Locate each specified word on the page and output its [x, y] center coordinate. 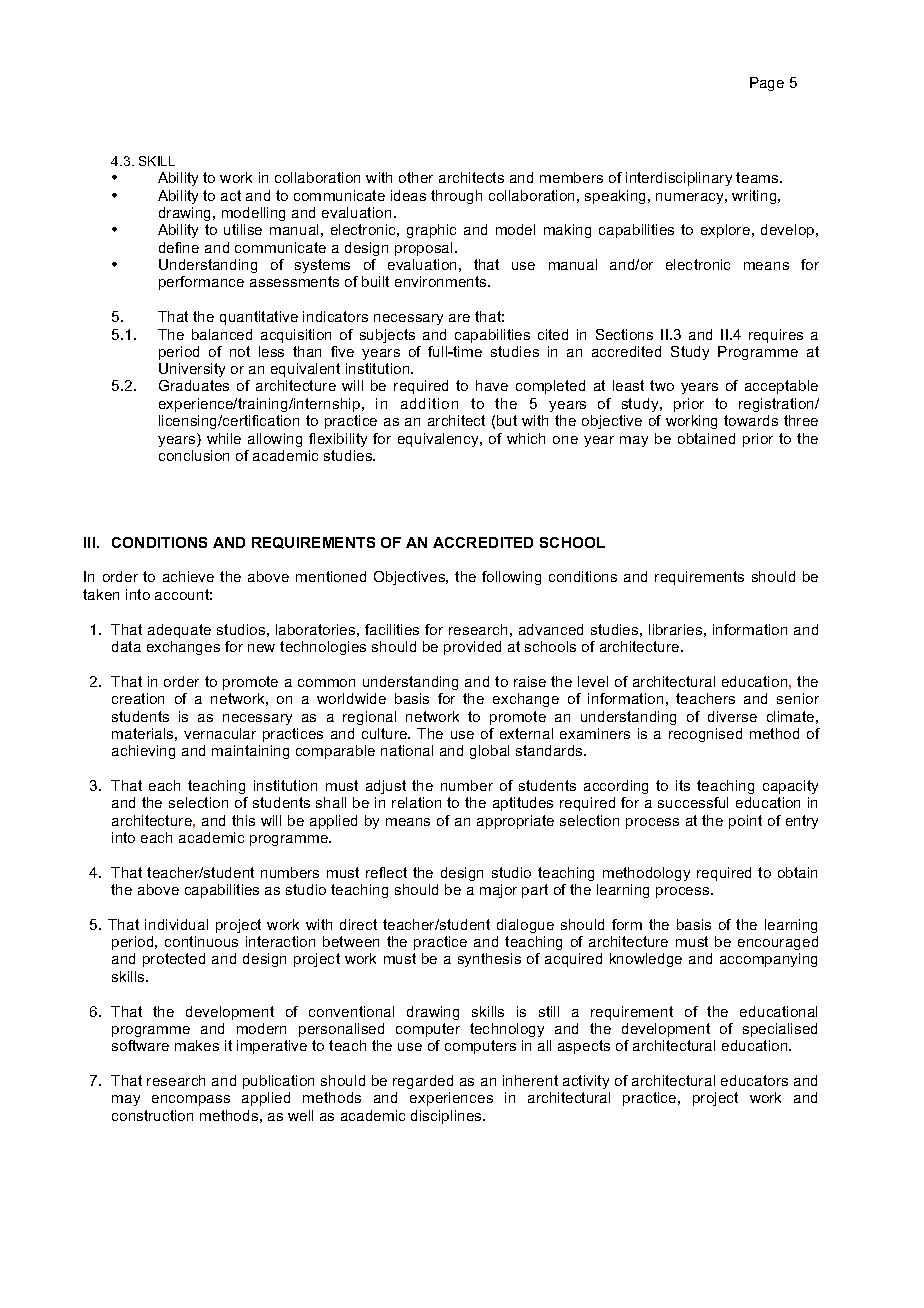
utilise [243, 229]
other [416, 177]
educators [754, 1080]
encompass [191, 1100]
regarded [423, 1082]
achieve [188, 576]
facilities [392, 629]
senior [798, 698]
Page [767, 84]
